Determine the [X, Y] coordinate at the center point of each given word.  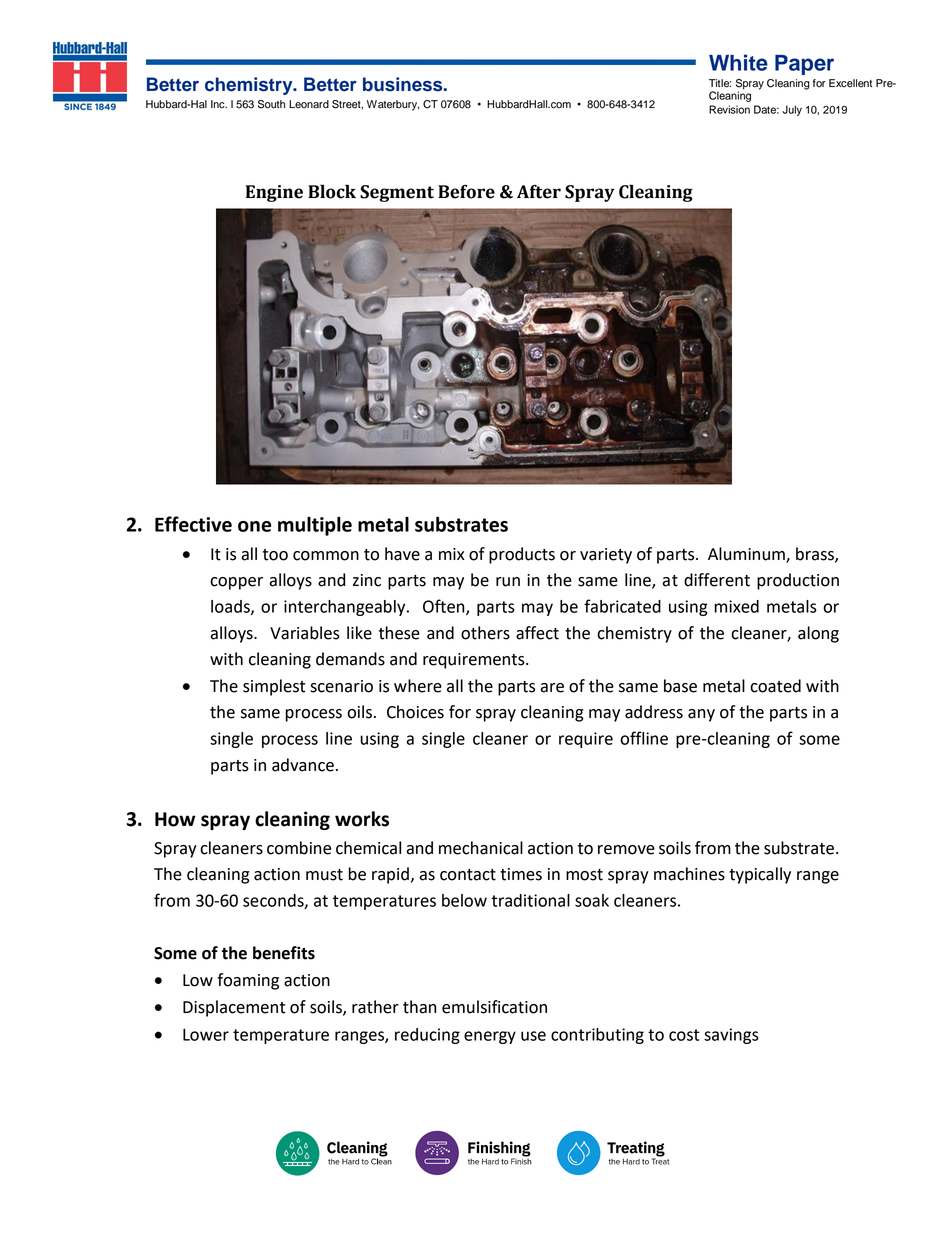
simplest [274, 687]
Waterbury [393, 105]
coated [775, 686]
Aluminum [747, 555]
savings [731, 1036]
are [552, 688]
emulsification [494, 1007]
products [522, 555]
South [271, 104]
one [254, 526]
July [792, 110]
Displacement [234, 1008]
